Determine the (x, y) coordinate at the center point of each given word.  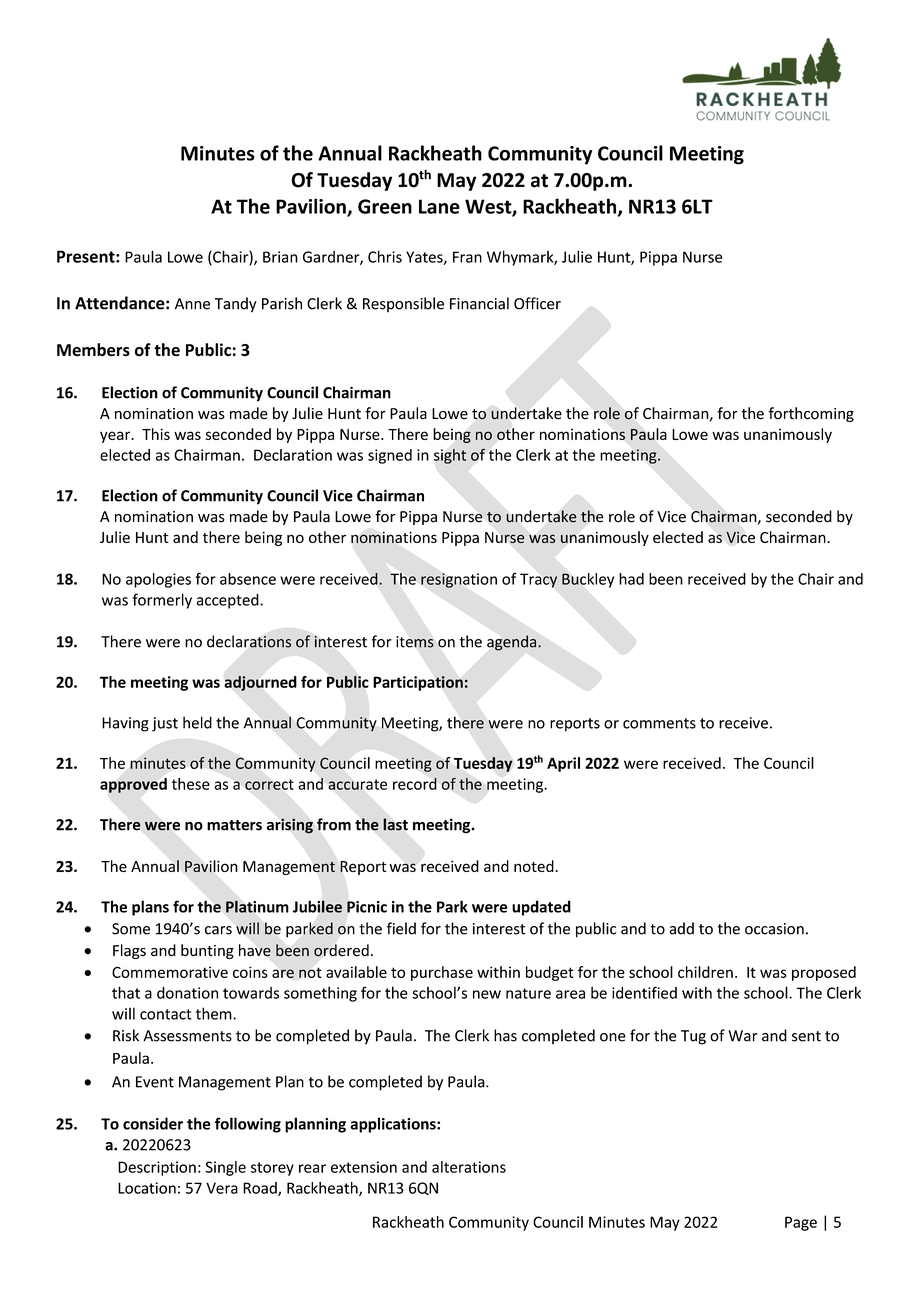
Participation (419, 683)
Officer (537, 303)
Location (147, 1188)
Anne (192, 304)
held (197, 722)
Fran (467, 257)
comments (659, 723)
